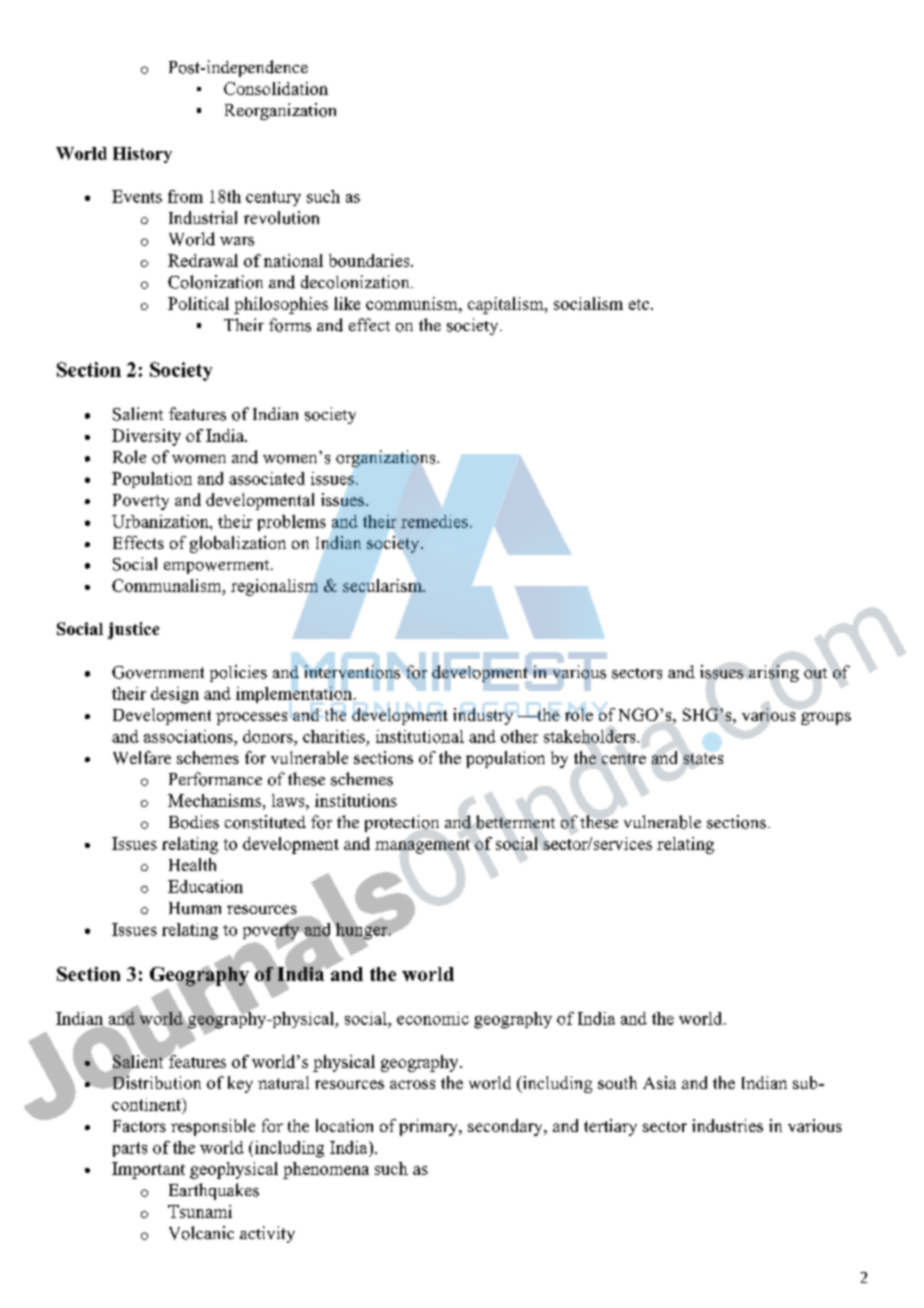  What do you see at coordinates (506, 1127) in the screenshot?
I see `secondary` at bounding box center [506, 1127].
